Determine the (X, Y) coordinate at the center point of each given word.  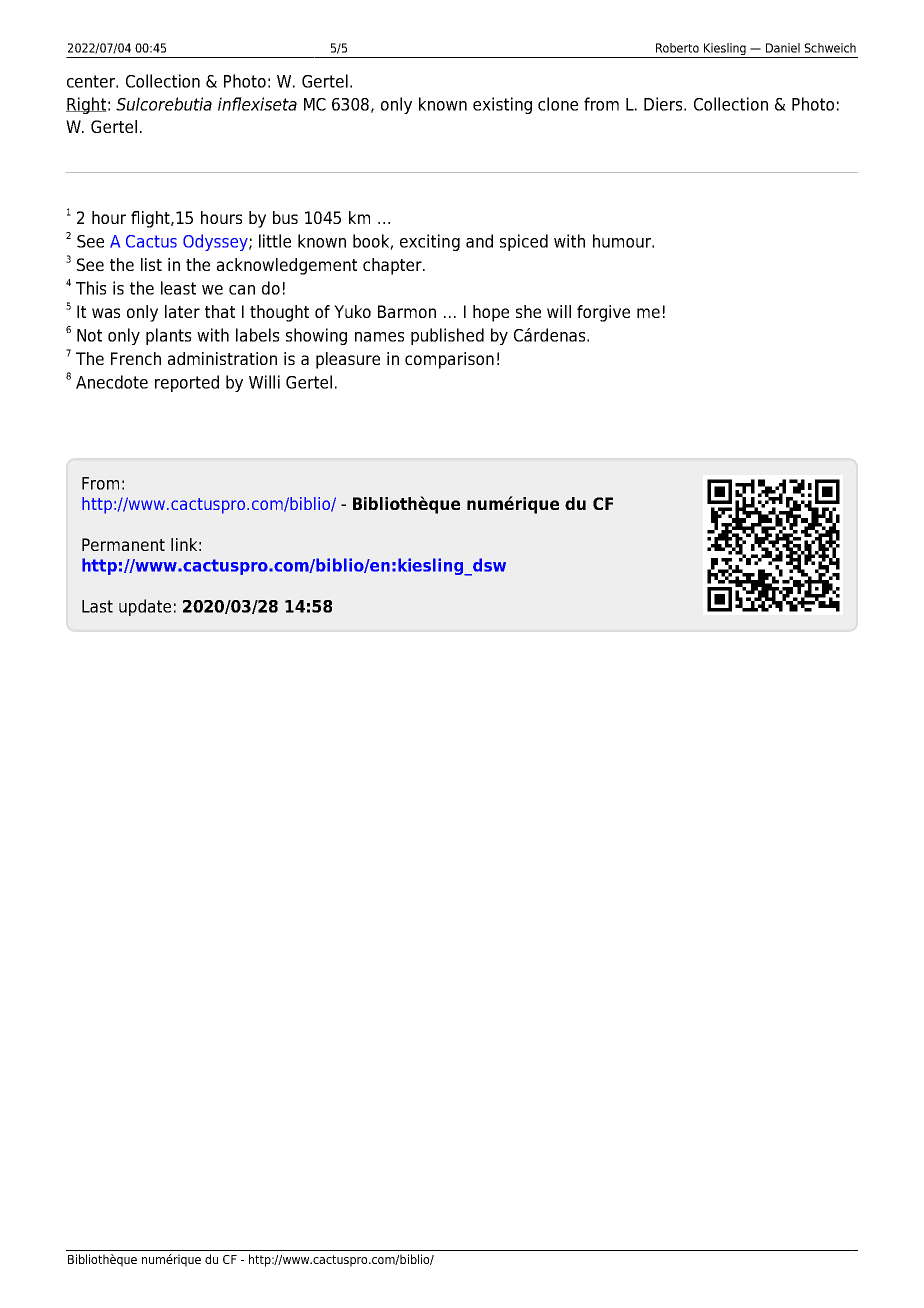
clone (558, 104)
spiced (524, 242)
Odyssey (216, 242)
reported (187, 383)
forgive (603, 313)
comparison (449, 360)
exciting (430, 242)
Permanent (123, 544)
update (145, 607)
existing (502, 105)
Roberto (677, 48)
